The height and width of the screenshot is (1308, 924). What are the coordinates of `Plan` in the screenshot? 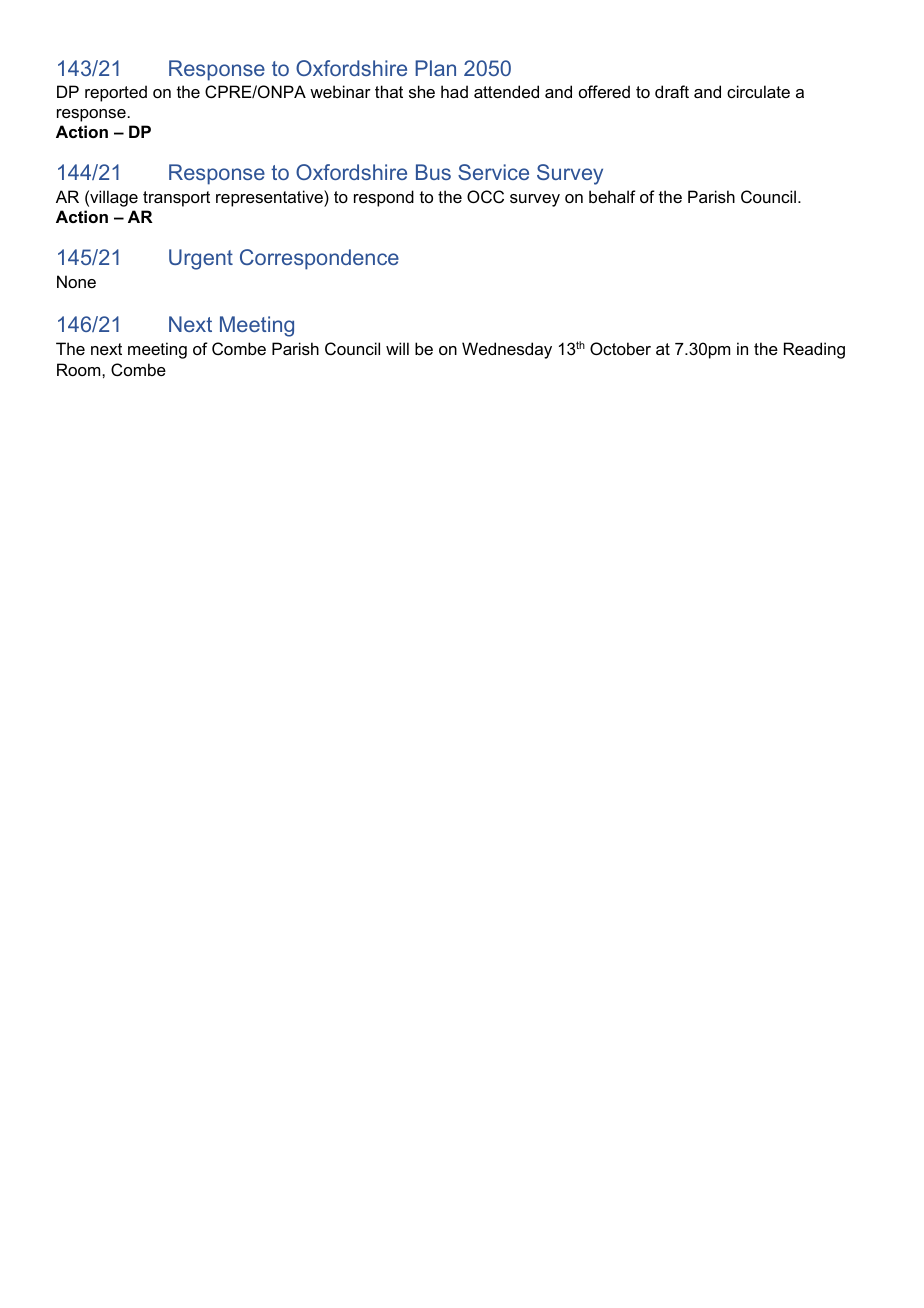 It's located at (435, 68).
